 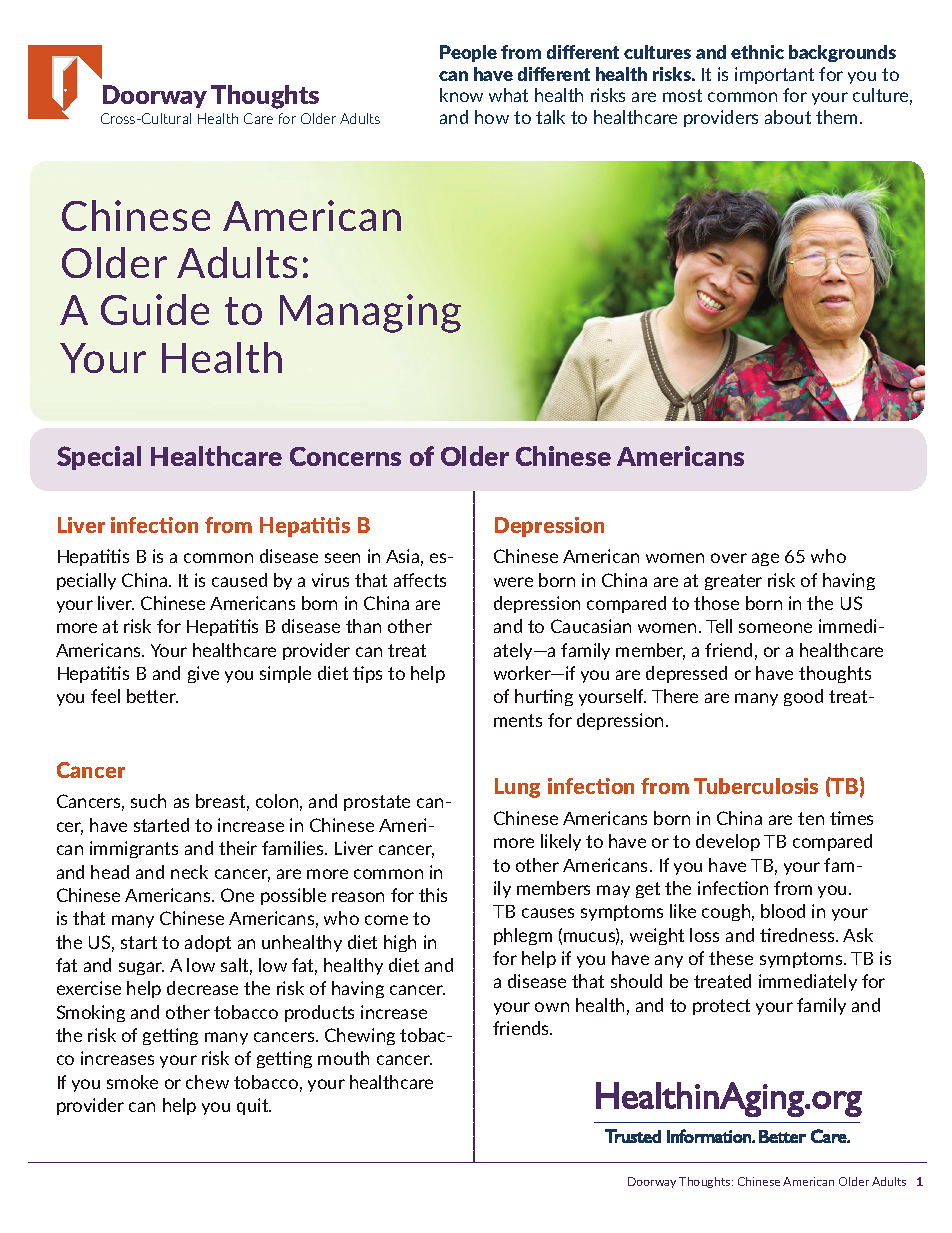 I want to click on Guide, so click(x=155, y=309).
